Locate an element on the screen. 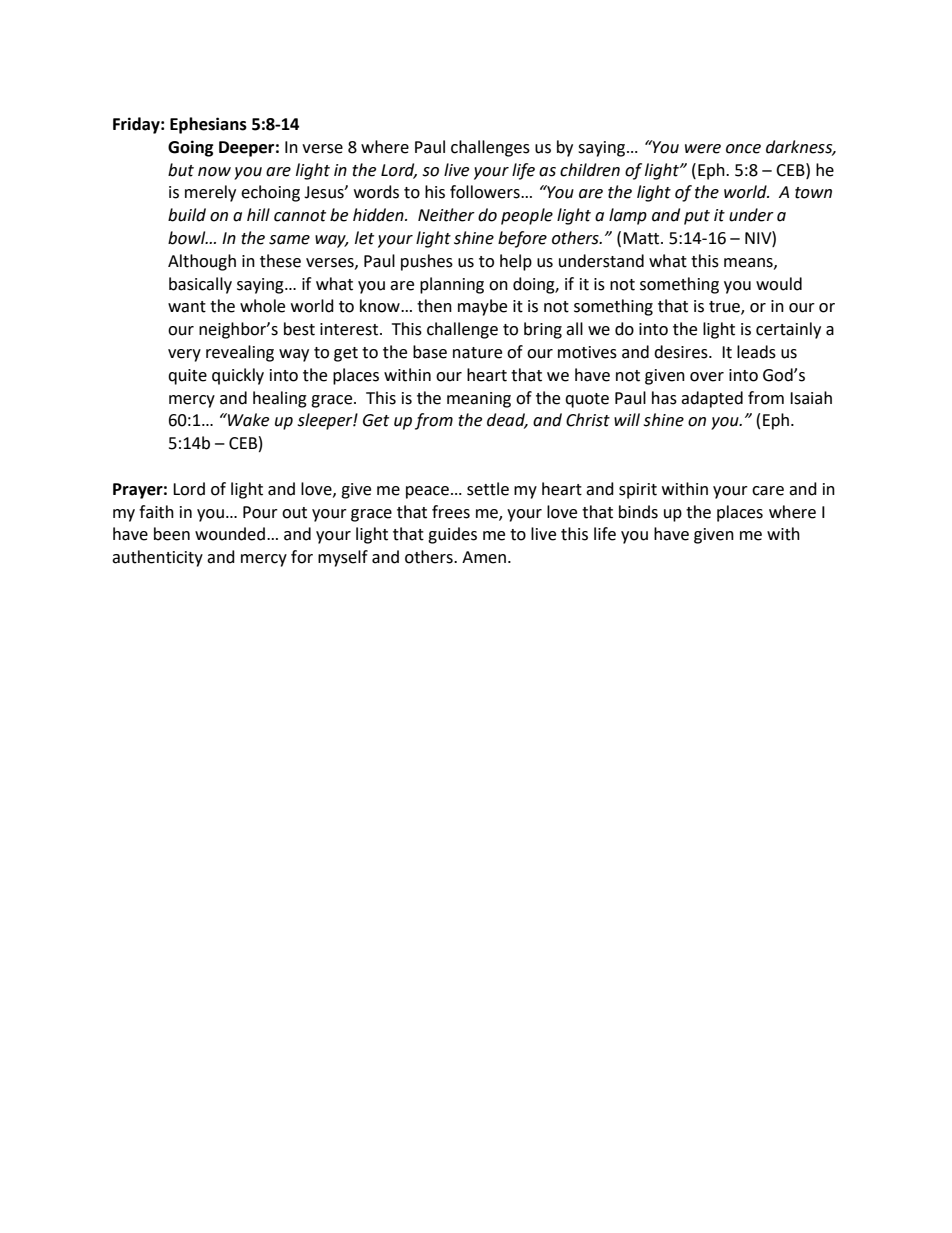 The image size is (952, 1233). leads is located at coordinates (756, 352).
